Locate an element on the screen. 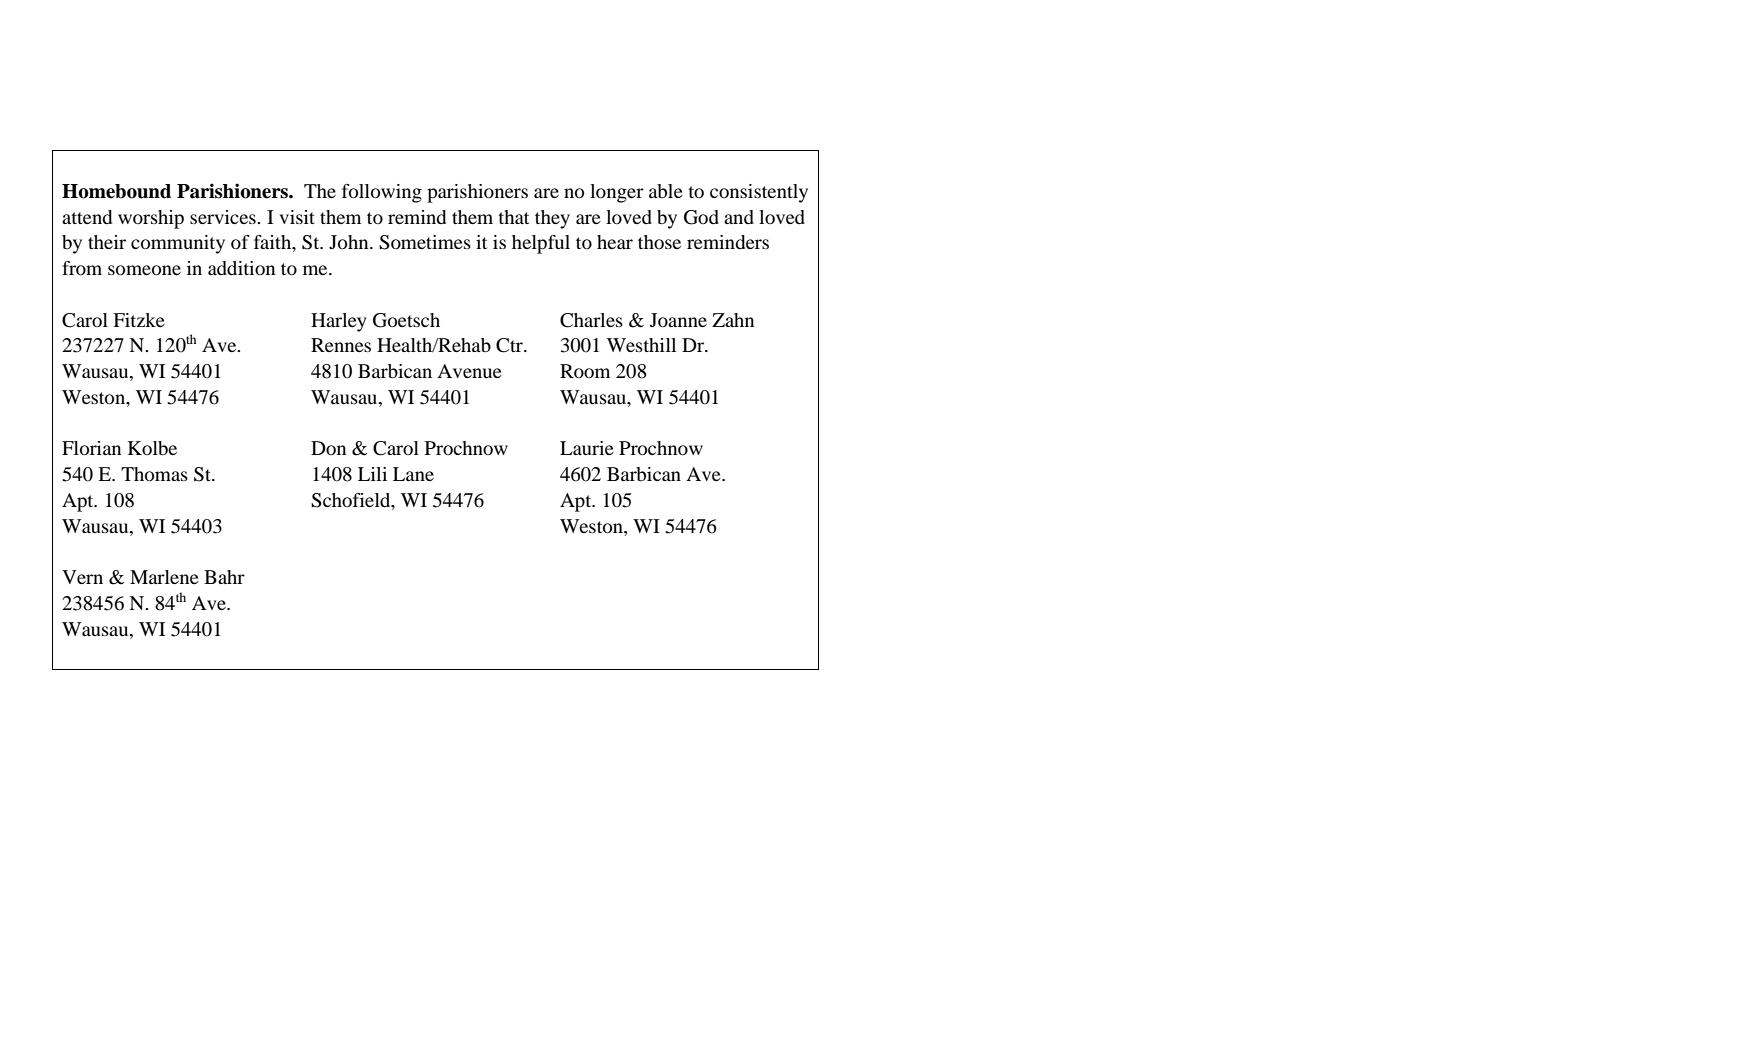  Laurie is located at coordinates (587, 448).
